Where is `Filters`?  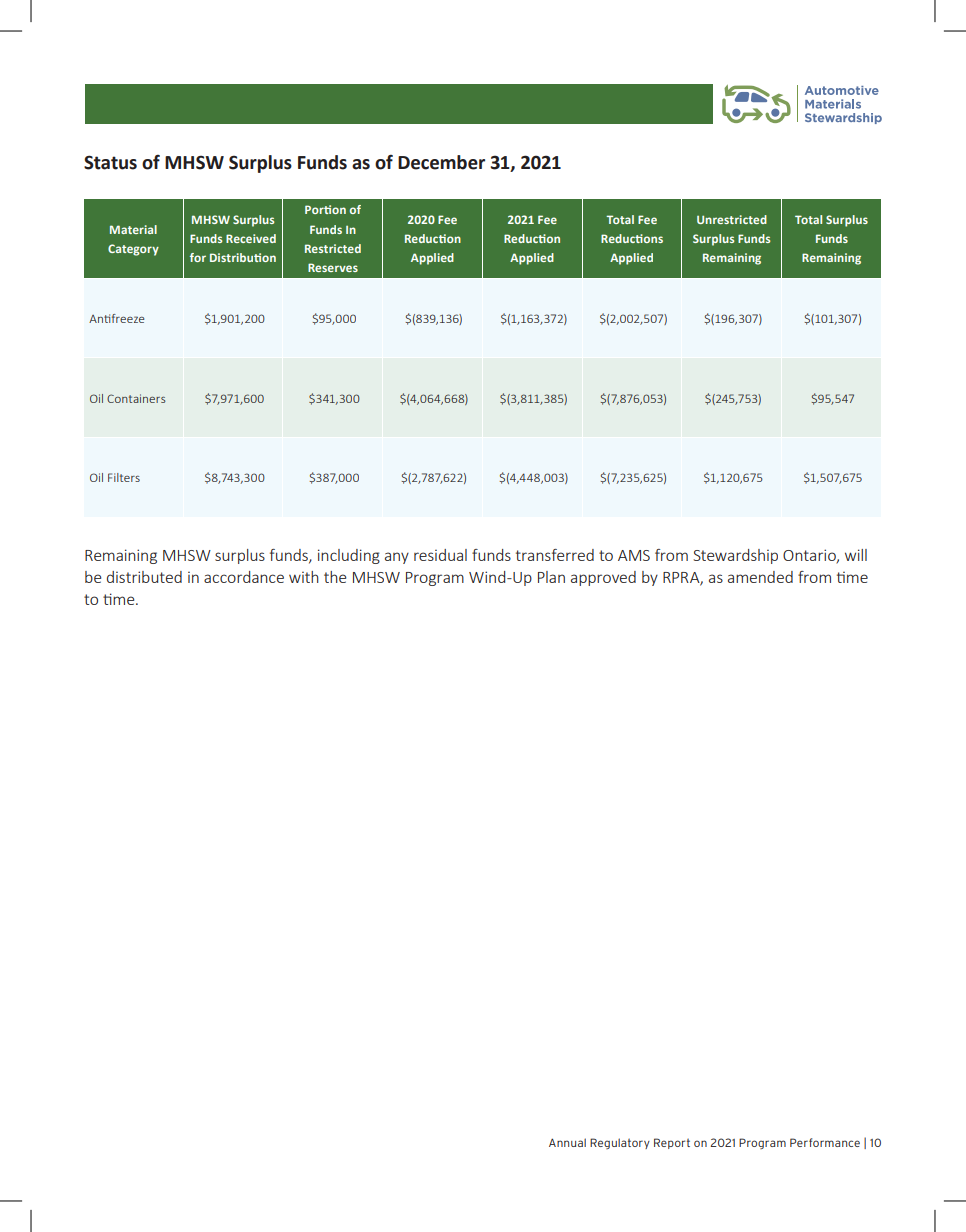
Filters is located at coordinates (124, 477).
